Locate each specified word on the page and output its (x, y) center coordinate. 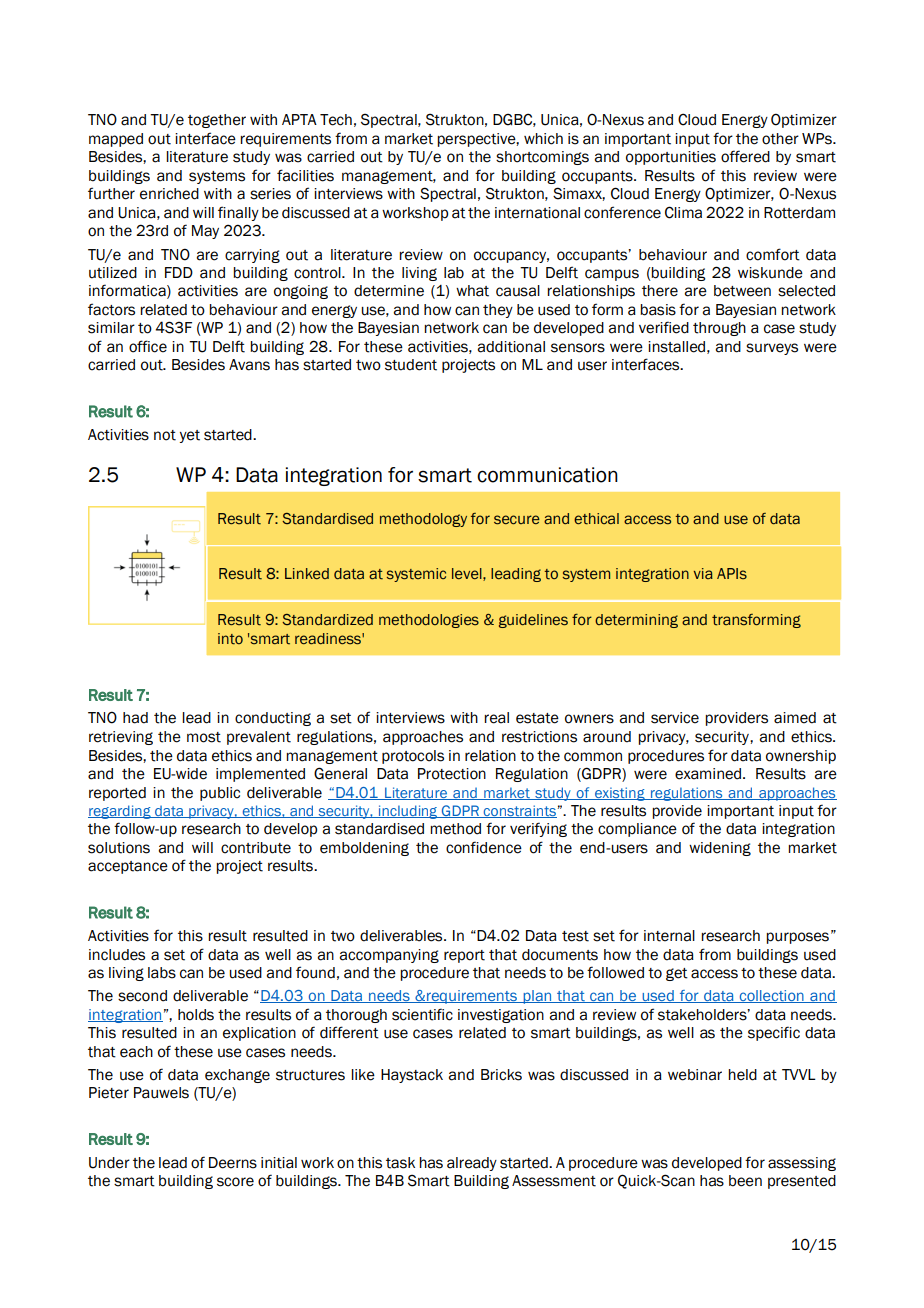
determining (636, 621)
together (217, 121)
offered (745, 156)
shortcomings (542, 158)
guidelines (533, 621)
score (235, 1182)
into (230, 639)
